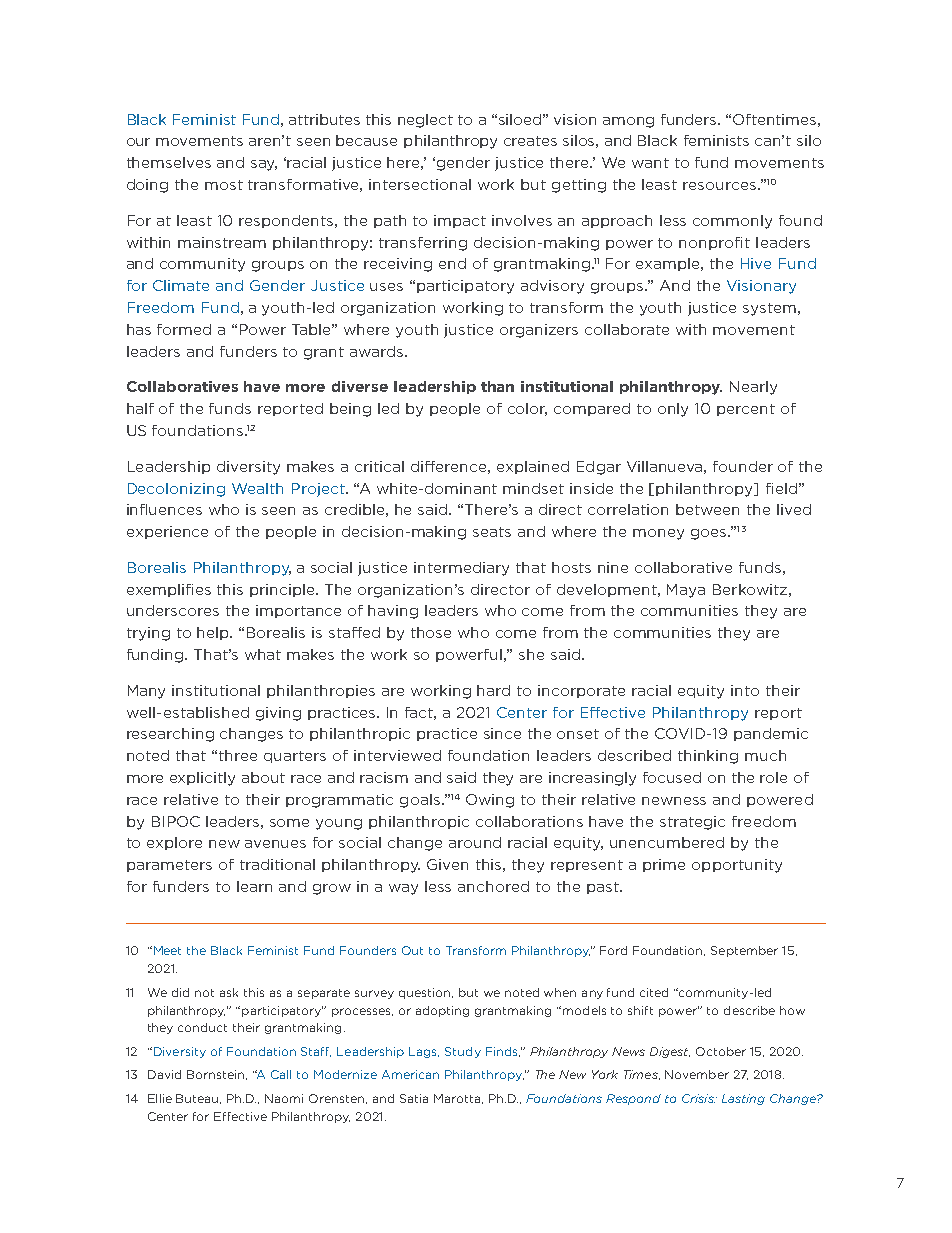 The image size is (952, 1233). I want to click on thinking, so click(708, 757).
